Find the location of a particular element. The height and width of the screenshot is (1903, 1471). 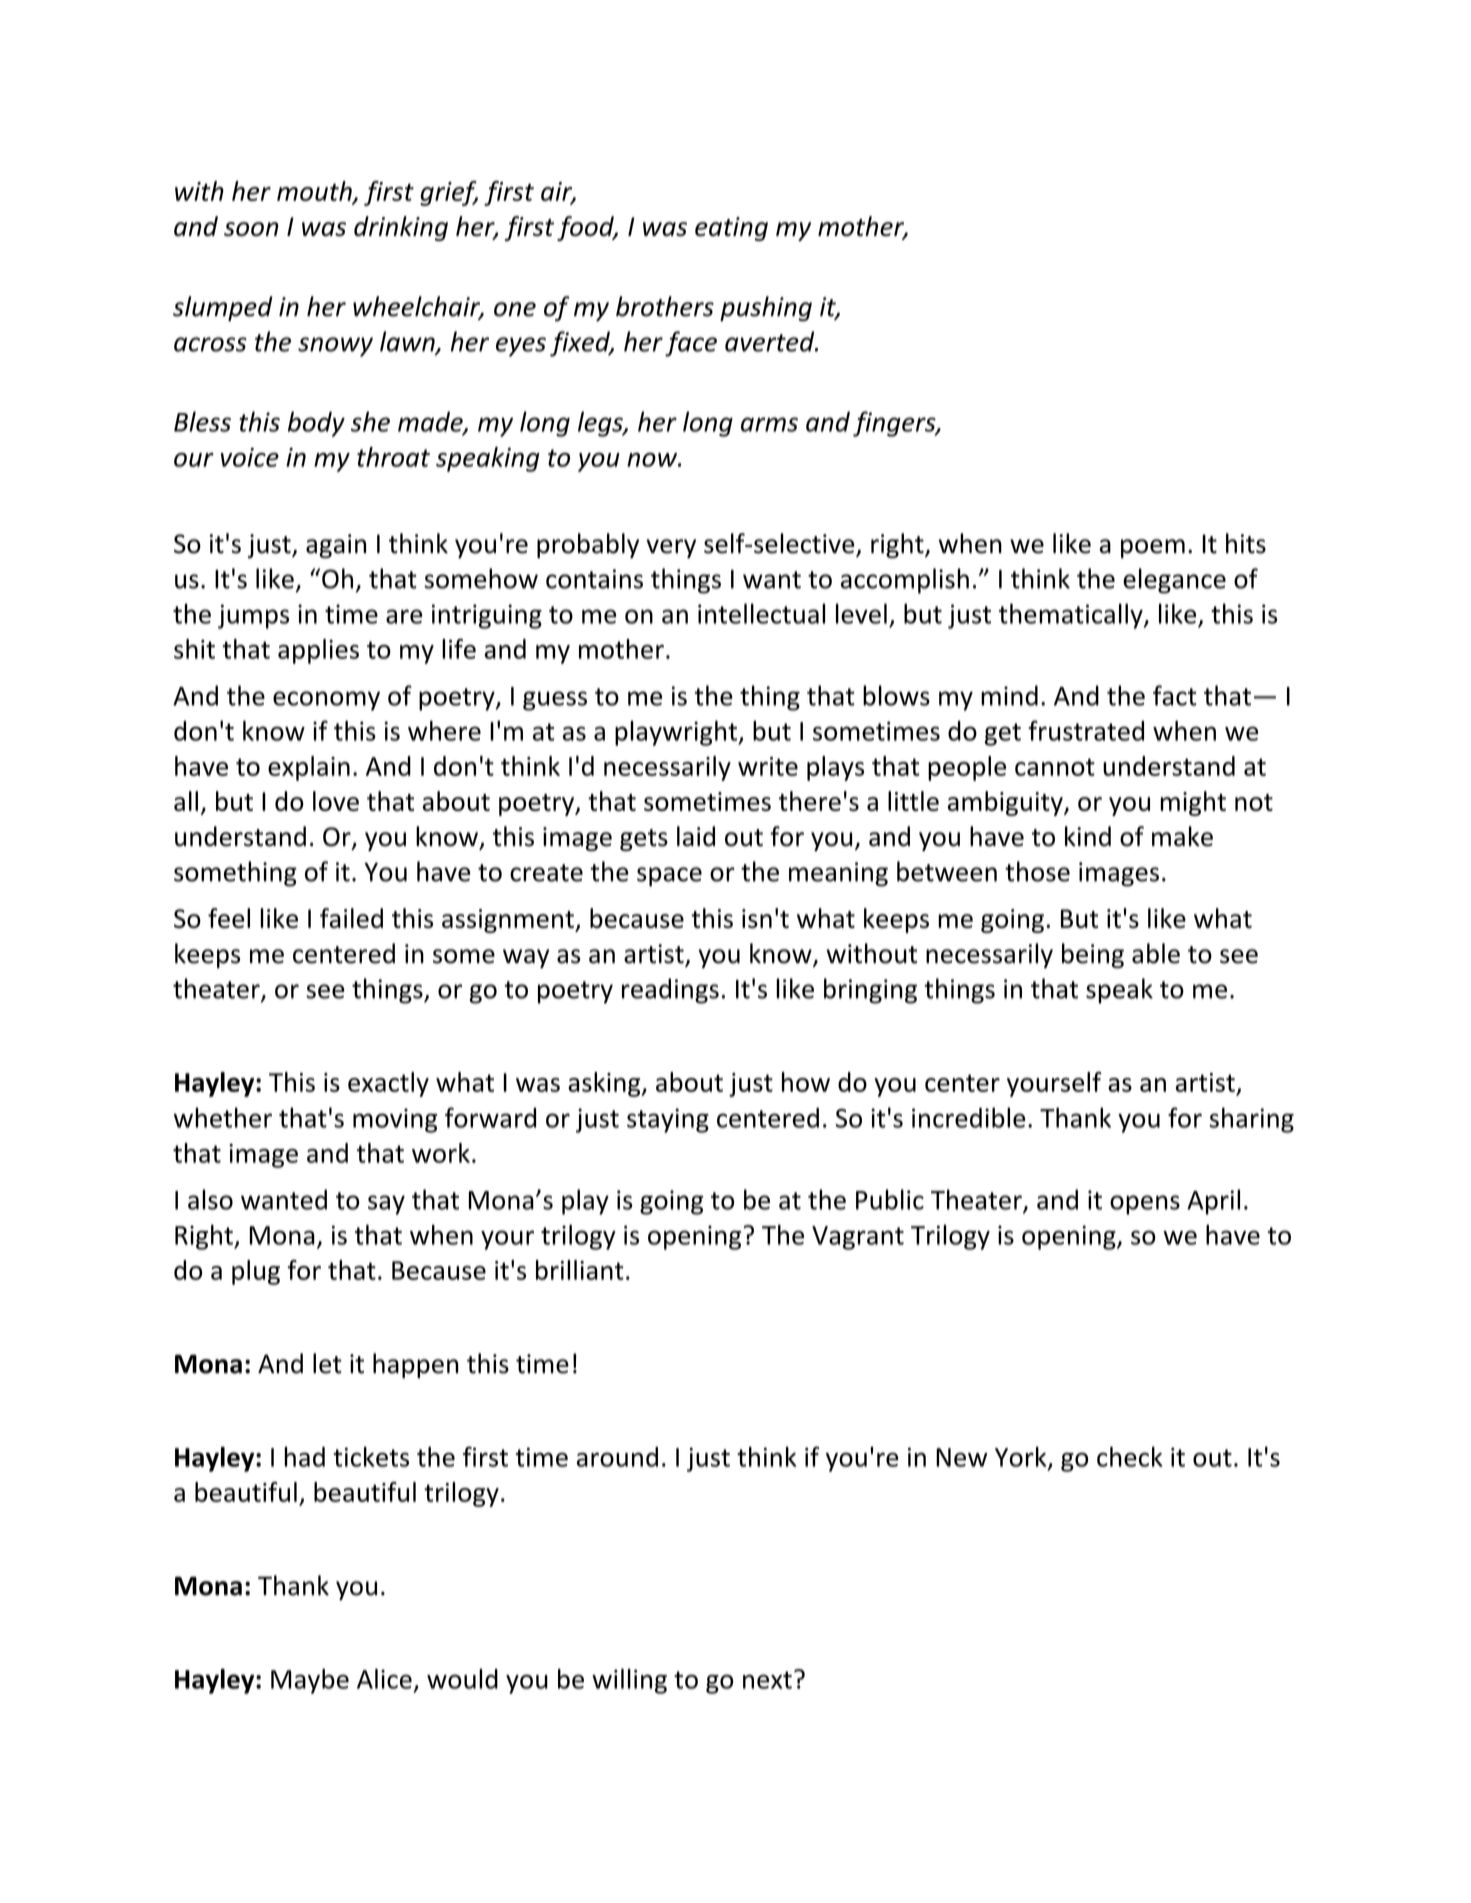

staying is located at coordinates (668, 1120).
